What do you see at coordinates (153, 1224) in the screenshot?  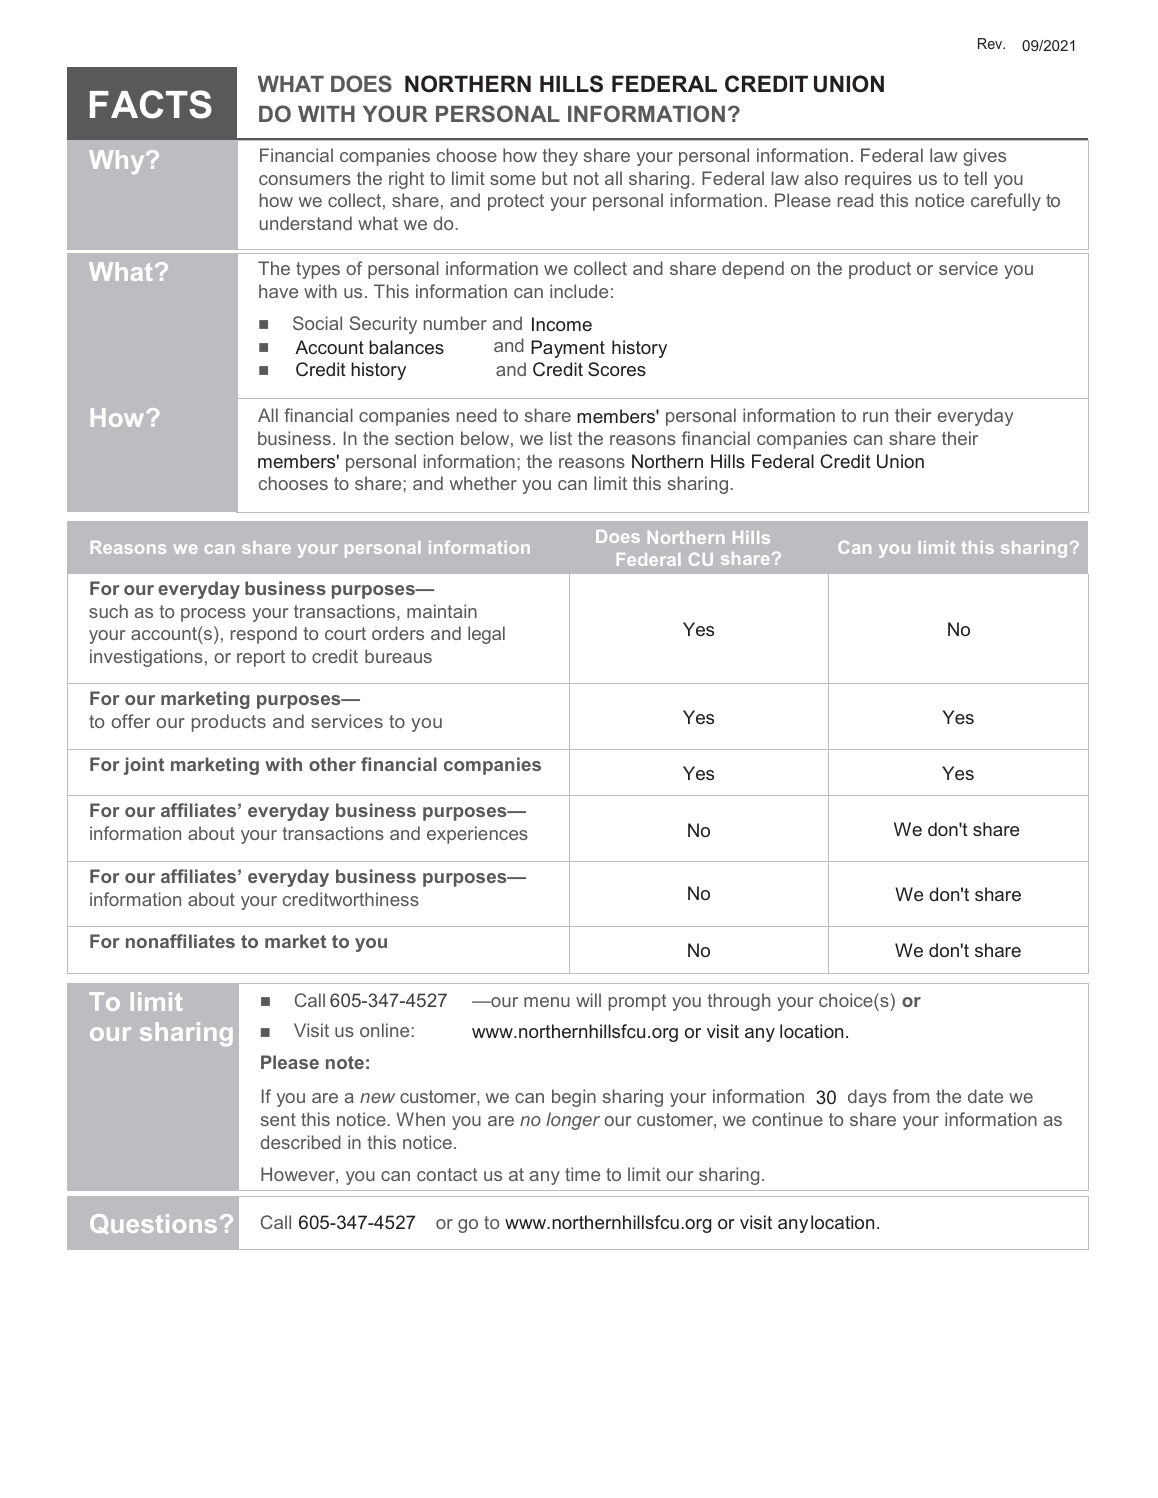 I see `Questions` at bounding box center [153, 1224].
